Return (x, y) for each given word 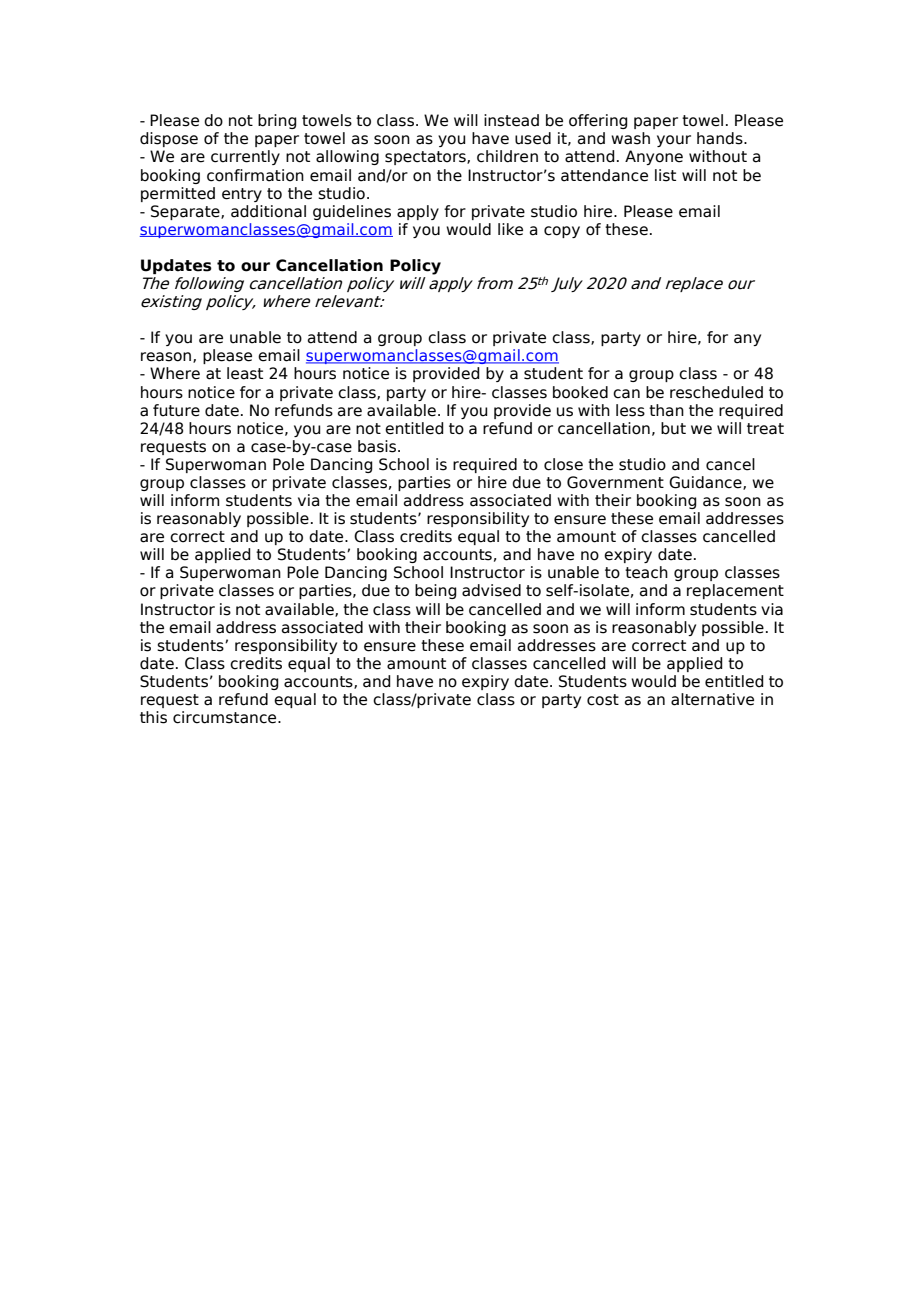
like (510, 229)
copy (562, 232)
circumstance (226, 717)
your (674, 141)
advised (491, 590)
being (436, 591)
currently (245, 157)
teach (646, 572)
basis (378, 446)
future (176, 410)
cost (603, 700)
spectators (426, 158)
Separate (186, 212)
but (673, 428)
